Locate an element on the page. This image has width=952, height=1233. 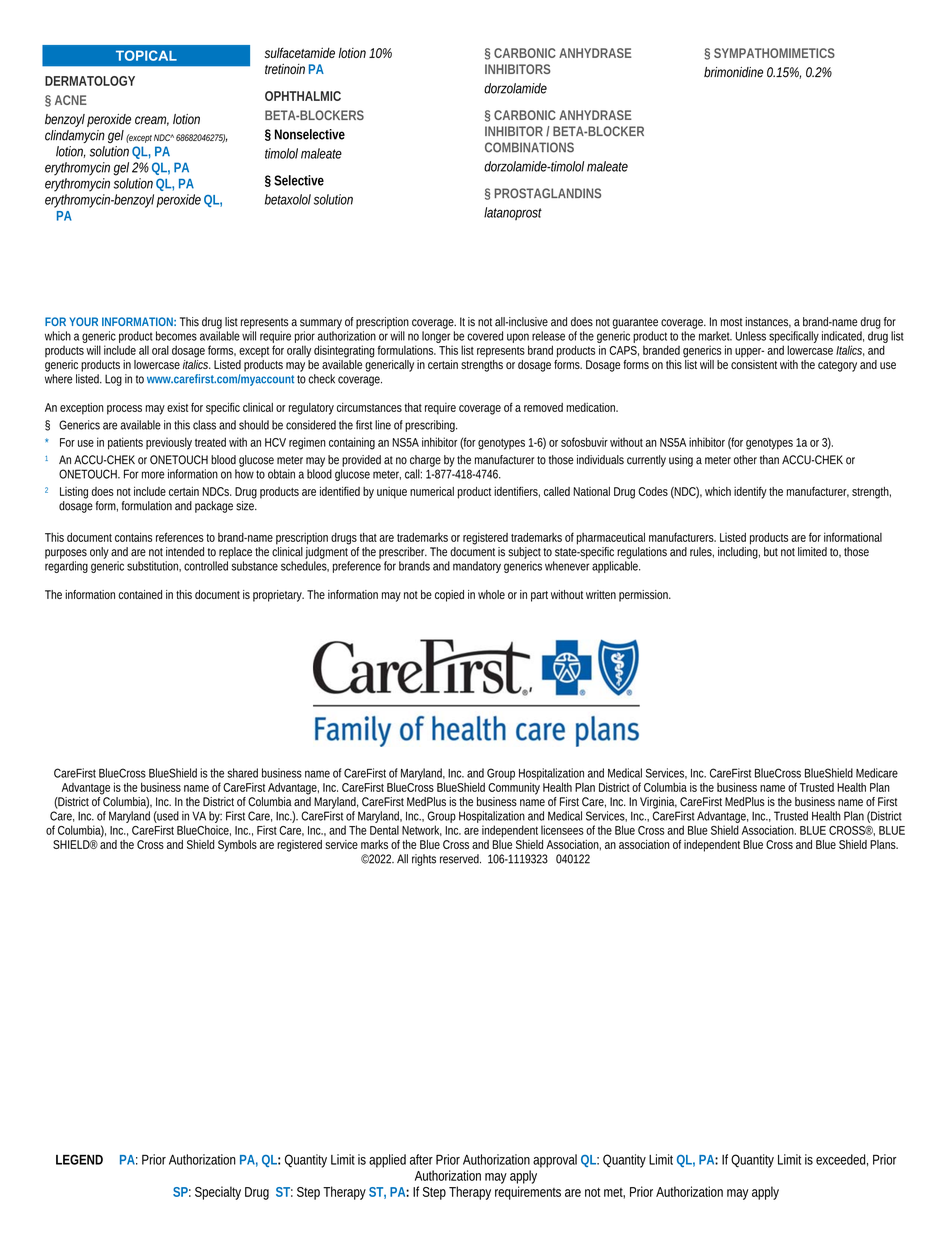
exceeded is located at coordinates (842, 1160).
